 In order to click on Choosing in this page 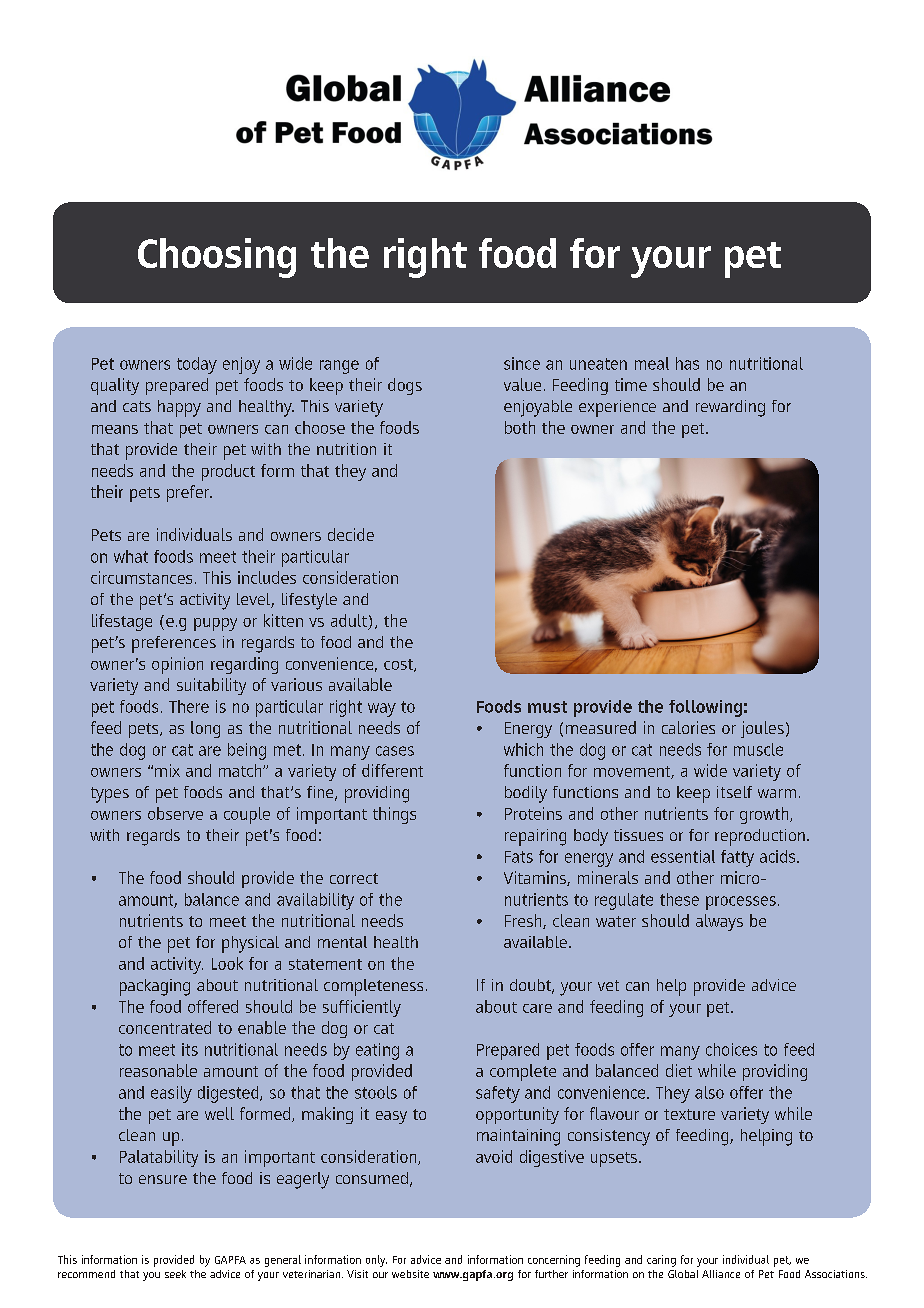, I will do `click(217, 258)`.
